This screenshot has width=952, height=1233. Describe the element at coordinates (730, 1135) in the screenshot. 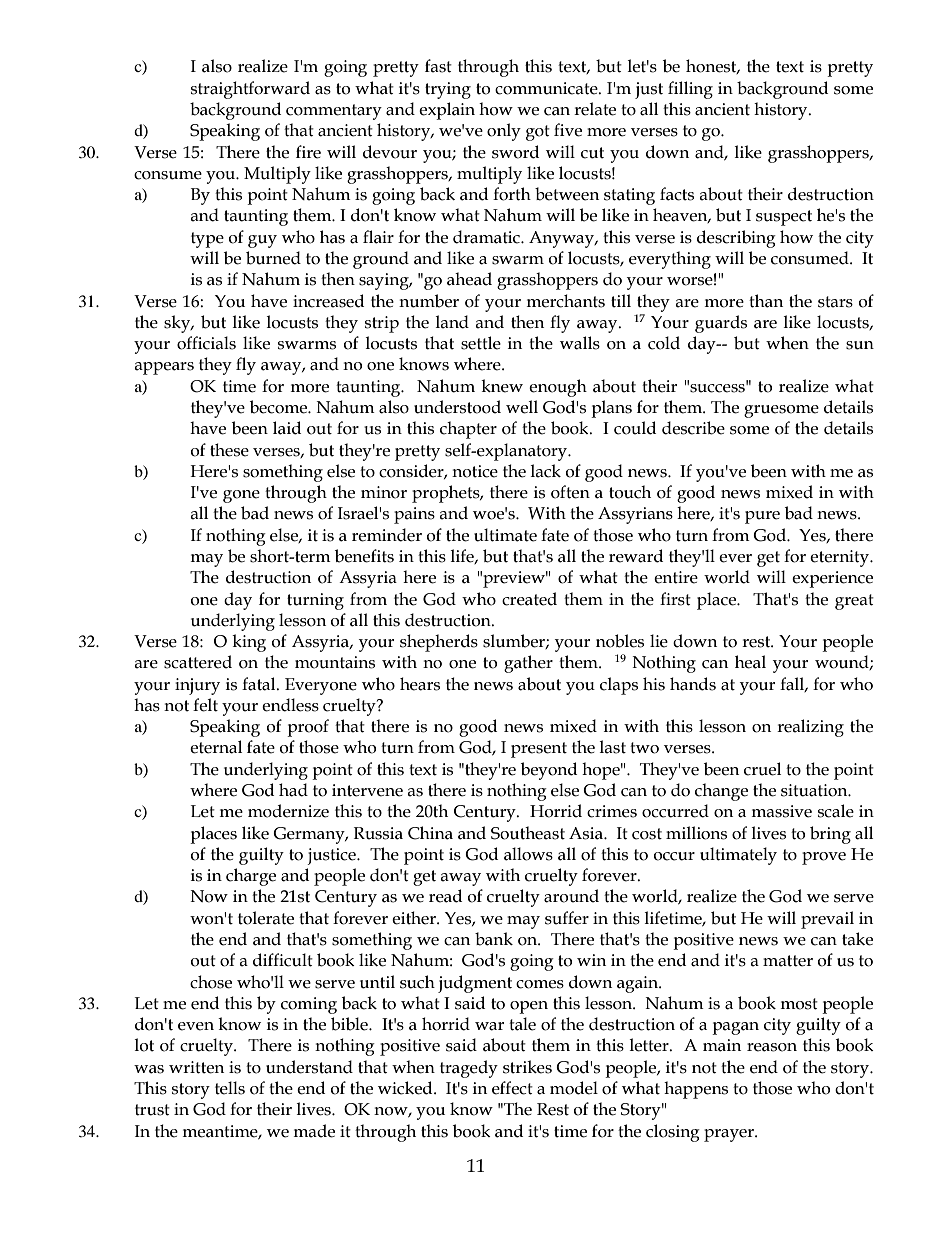

I see `prayer` at that location.
